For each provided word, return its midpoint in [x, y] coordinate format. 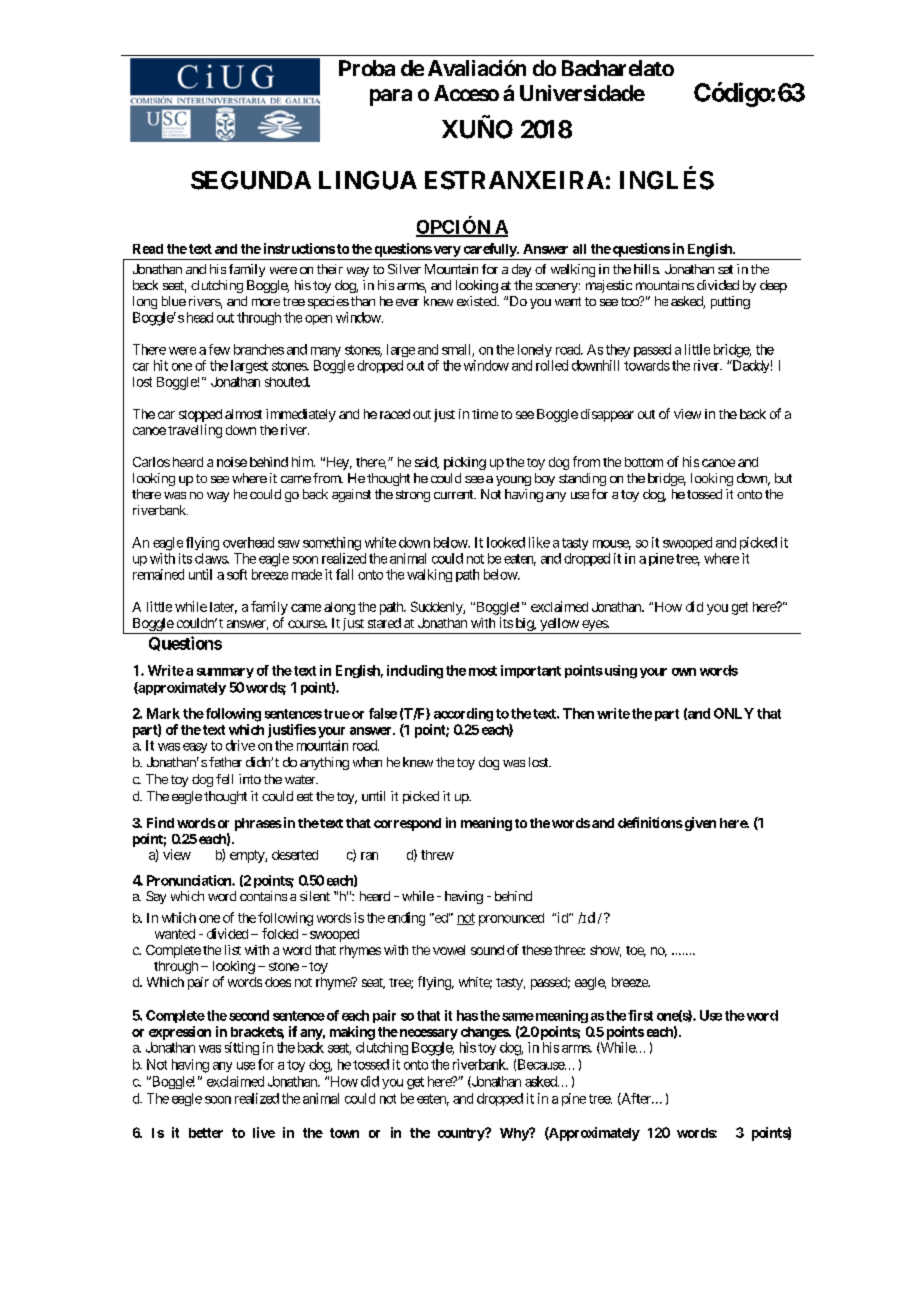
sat [725, 269]
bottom [644, 462]
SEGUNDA [251, 180]
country [462, 1134]
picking [465, 463]
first [640, 1015]
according [463, 715]
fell [224, 779]
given [699, 824]
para [391, 97]
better [206, 1133]
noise [232, 462]
